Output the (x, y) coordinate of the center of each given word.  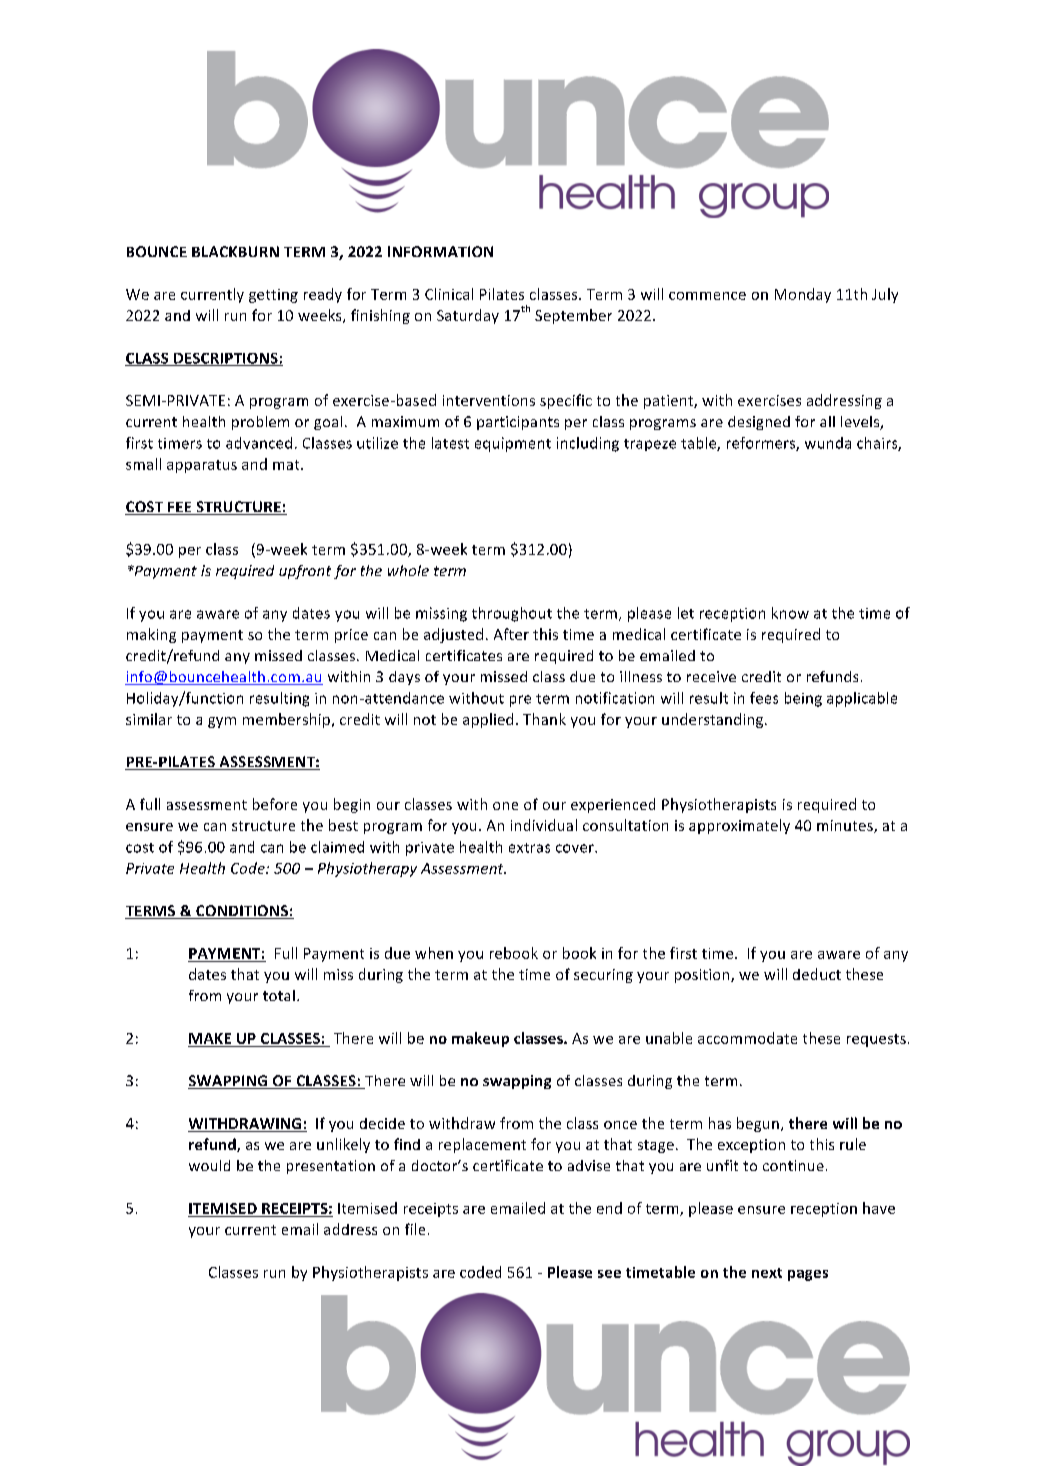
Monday (803, 295)
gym (222, 722)
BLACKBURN (235, 251)
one (505, 806)
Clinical (449, 294)
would (209, 1165)
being (803, 699)
